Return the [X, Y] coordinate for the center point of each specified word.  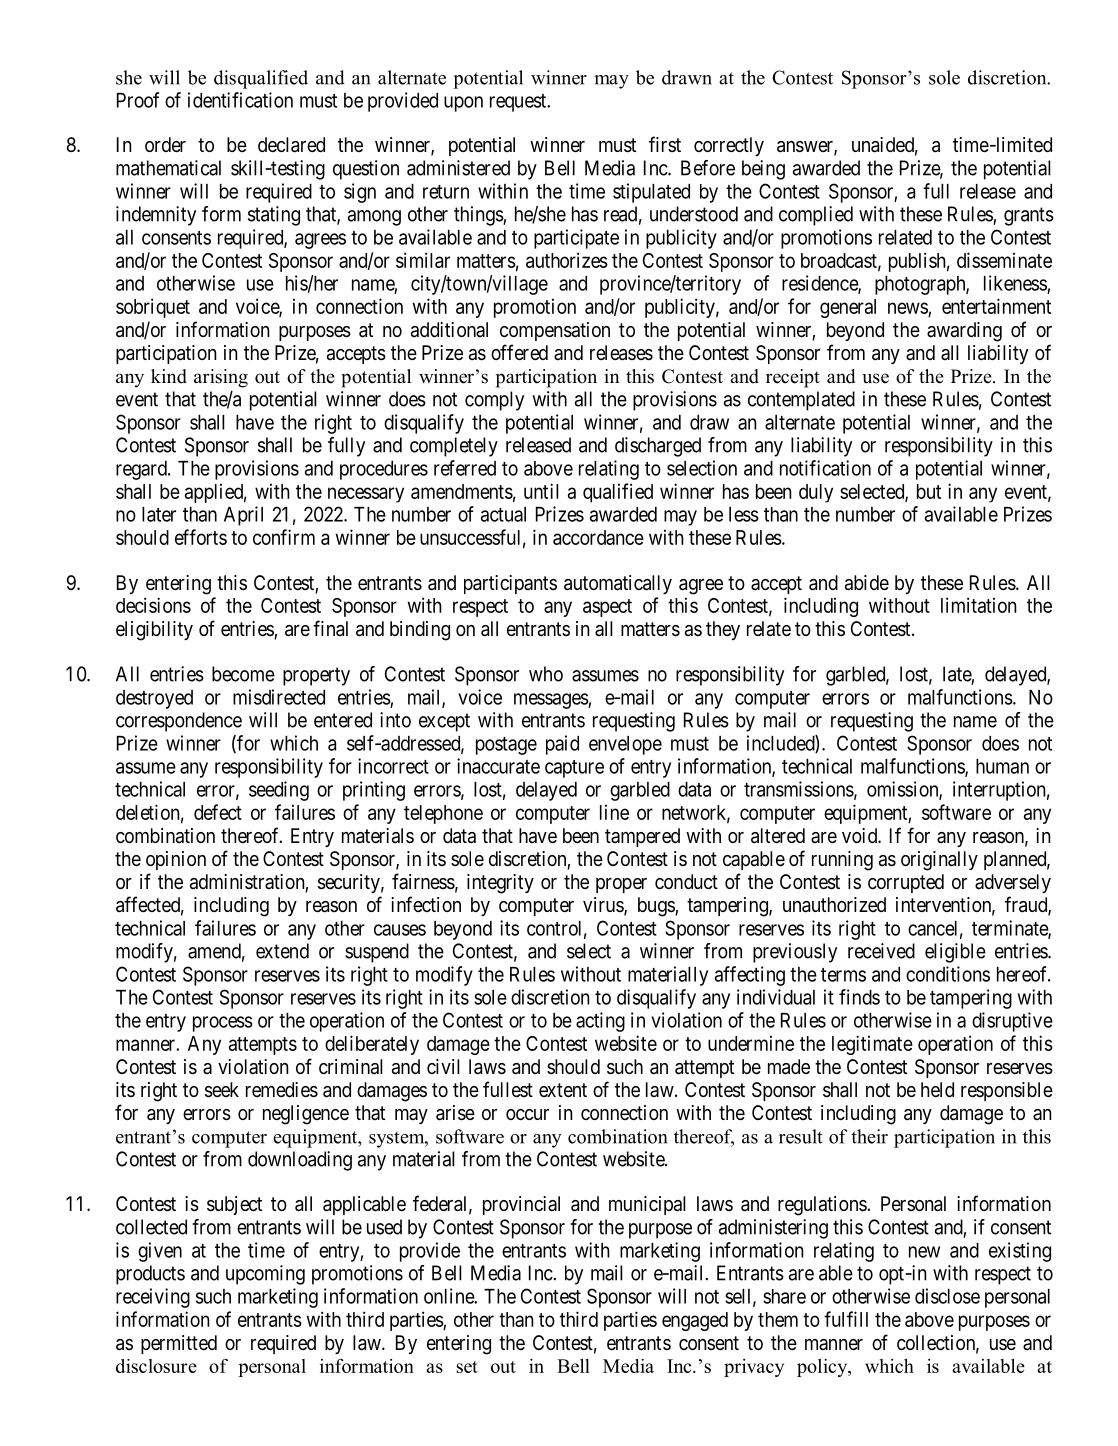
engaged [695, 1321]
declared [291, 145]
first [665, 144]
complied [816, 216]
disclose [947, 1296]
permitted [179, 1344]
